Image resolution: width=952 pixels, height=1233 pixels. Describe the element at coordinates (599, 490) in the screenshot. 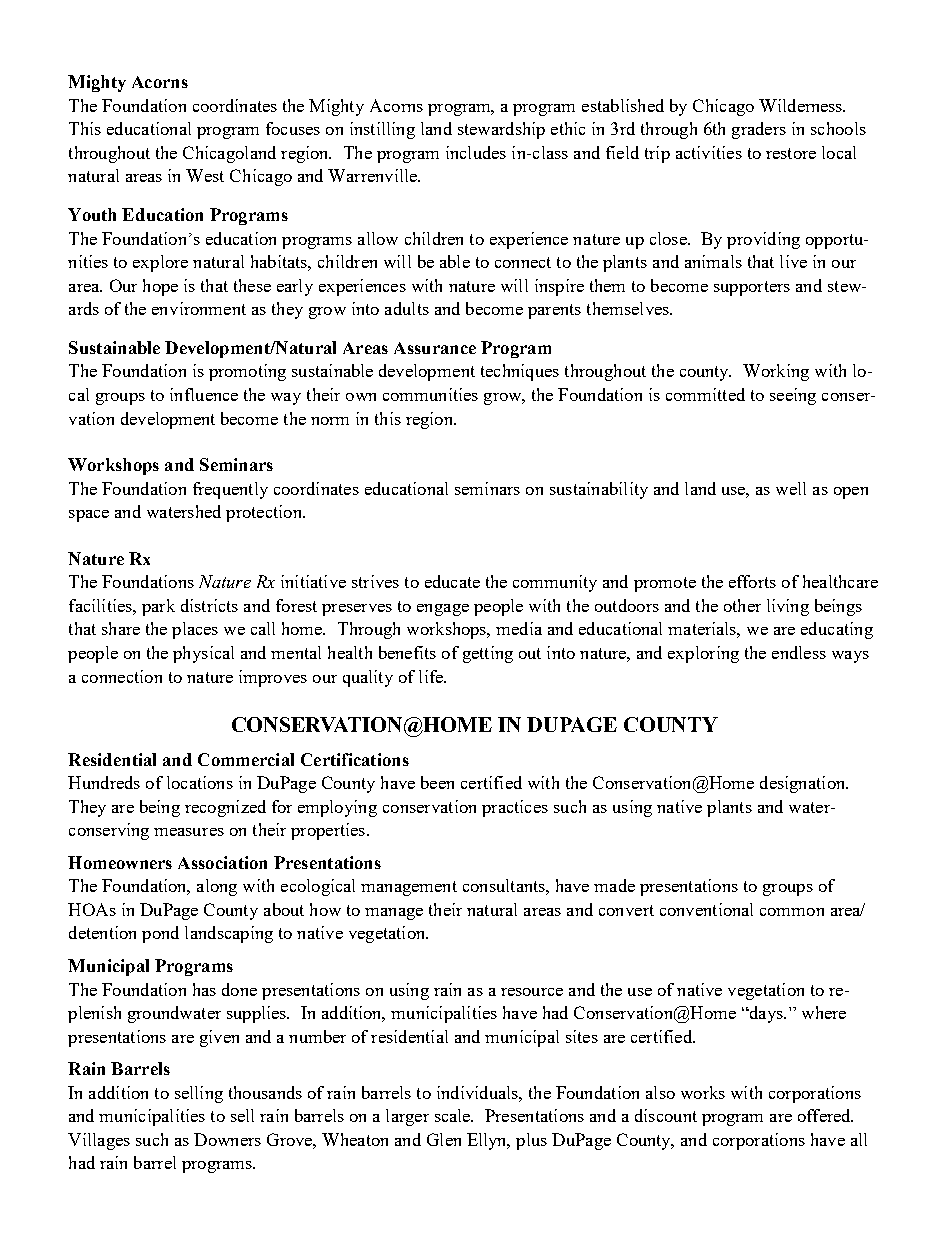

I see `sustainability` at that location.
